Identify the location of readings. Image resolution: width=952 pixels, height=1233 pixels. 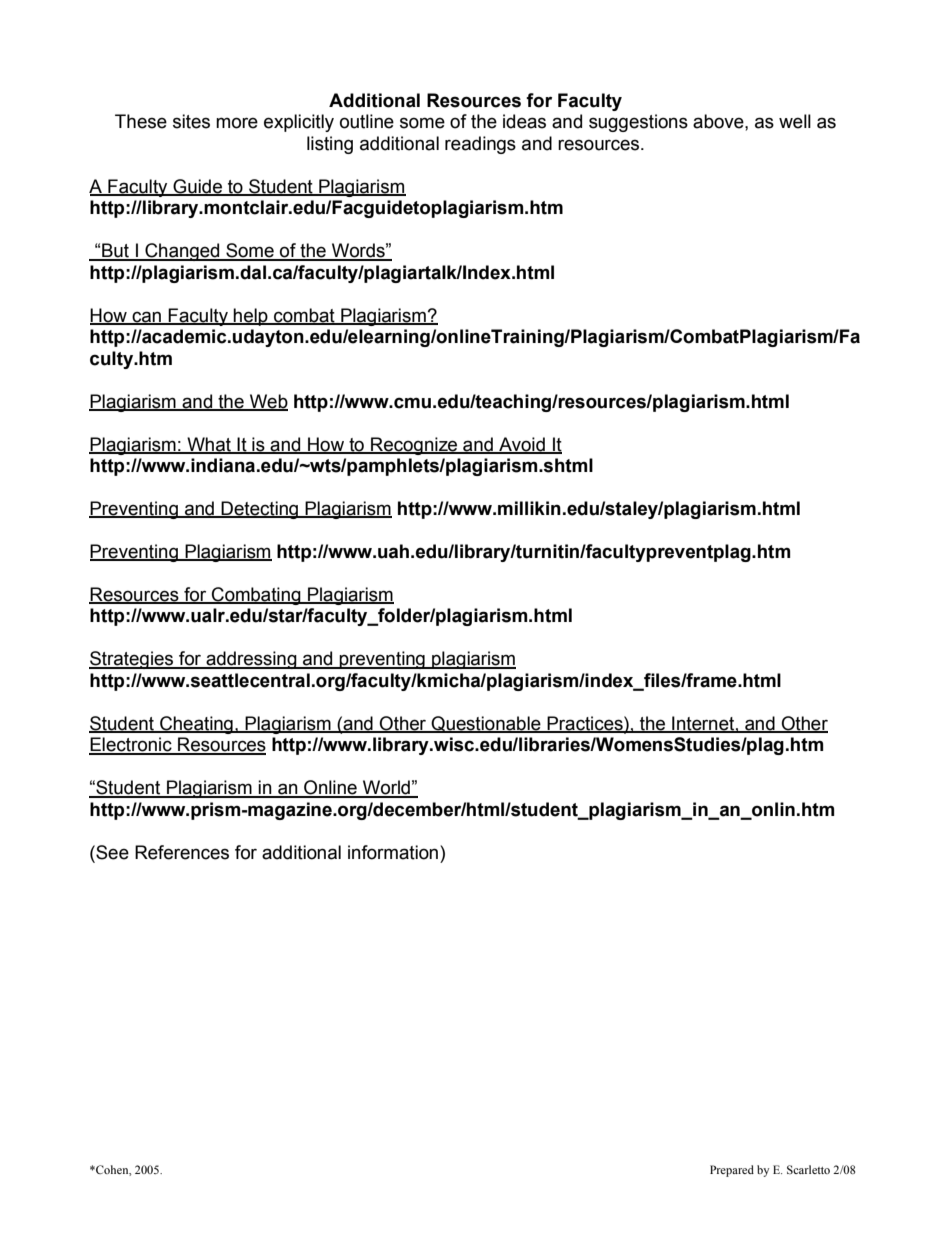
(480, 145).
